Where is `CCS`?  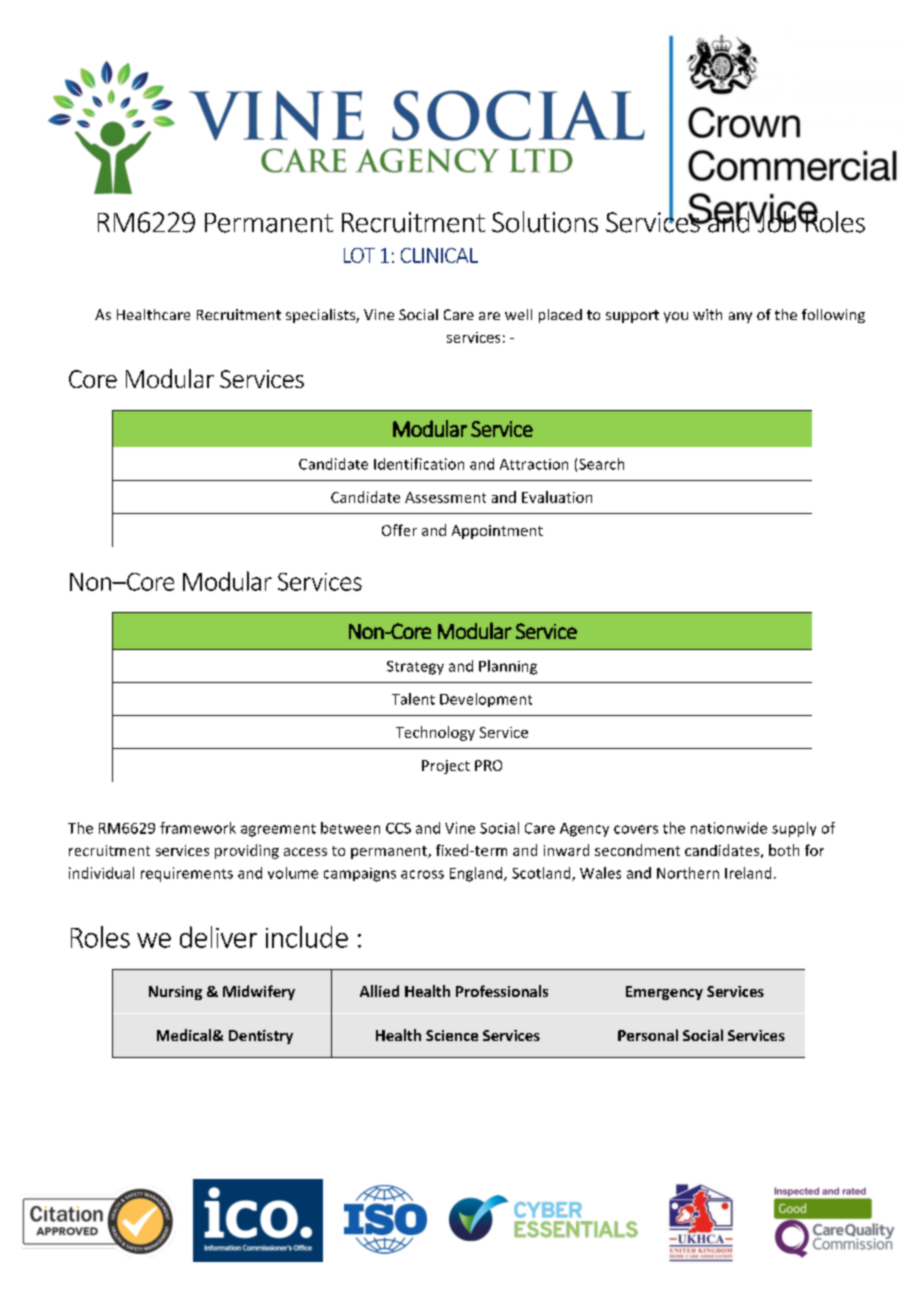 CCS is located at coordinates (398, 828).
